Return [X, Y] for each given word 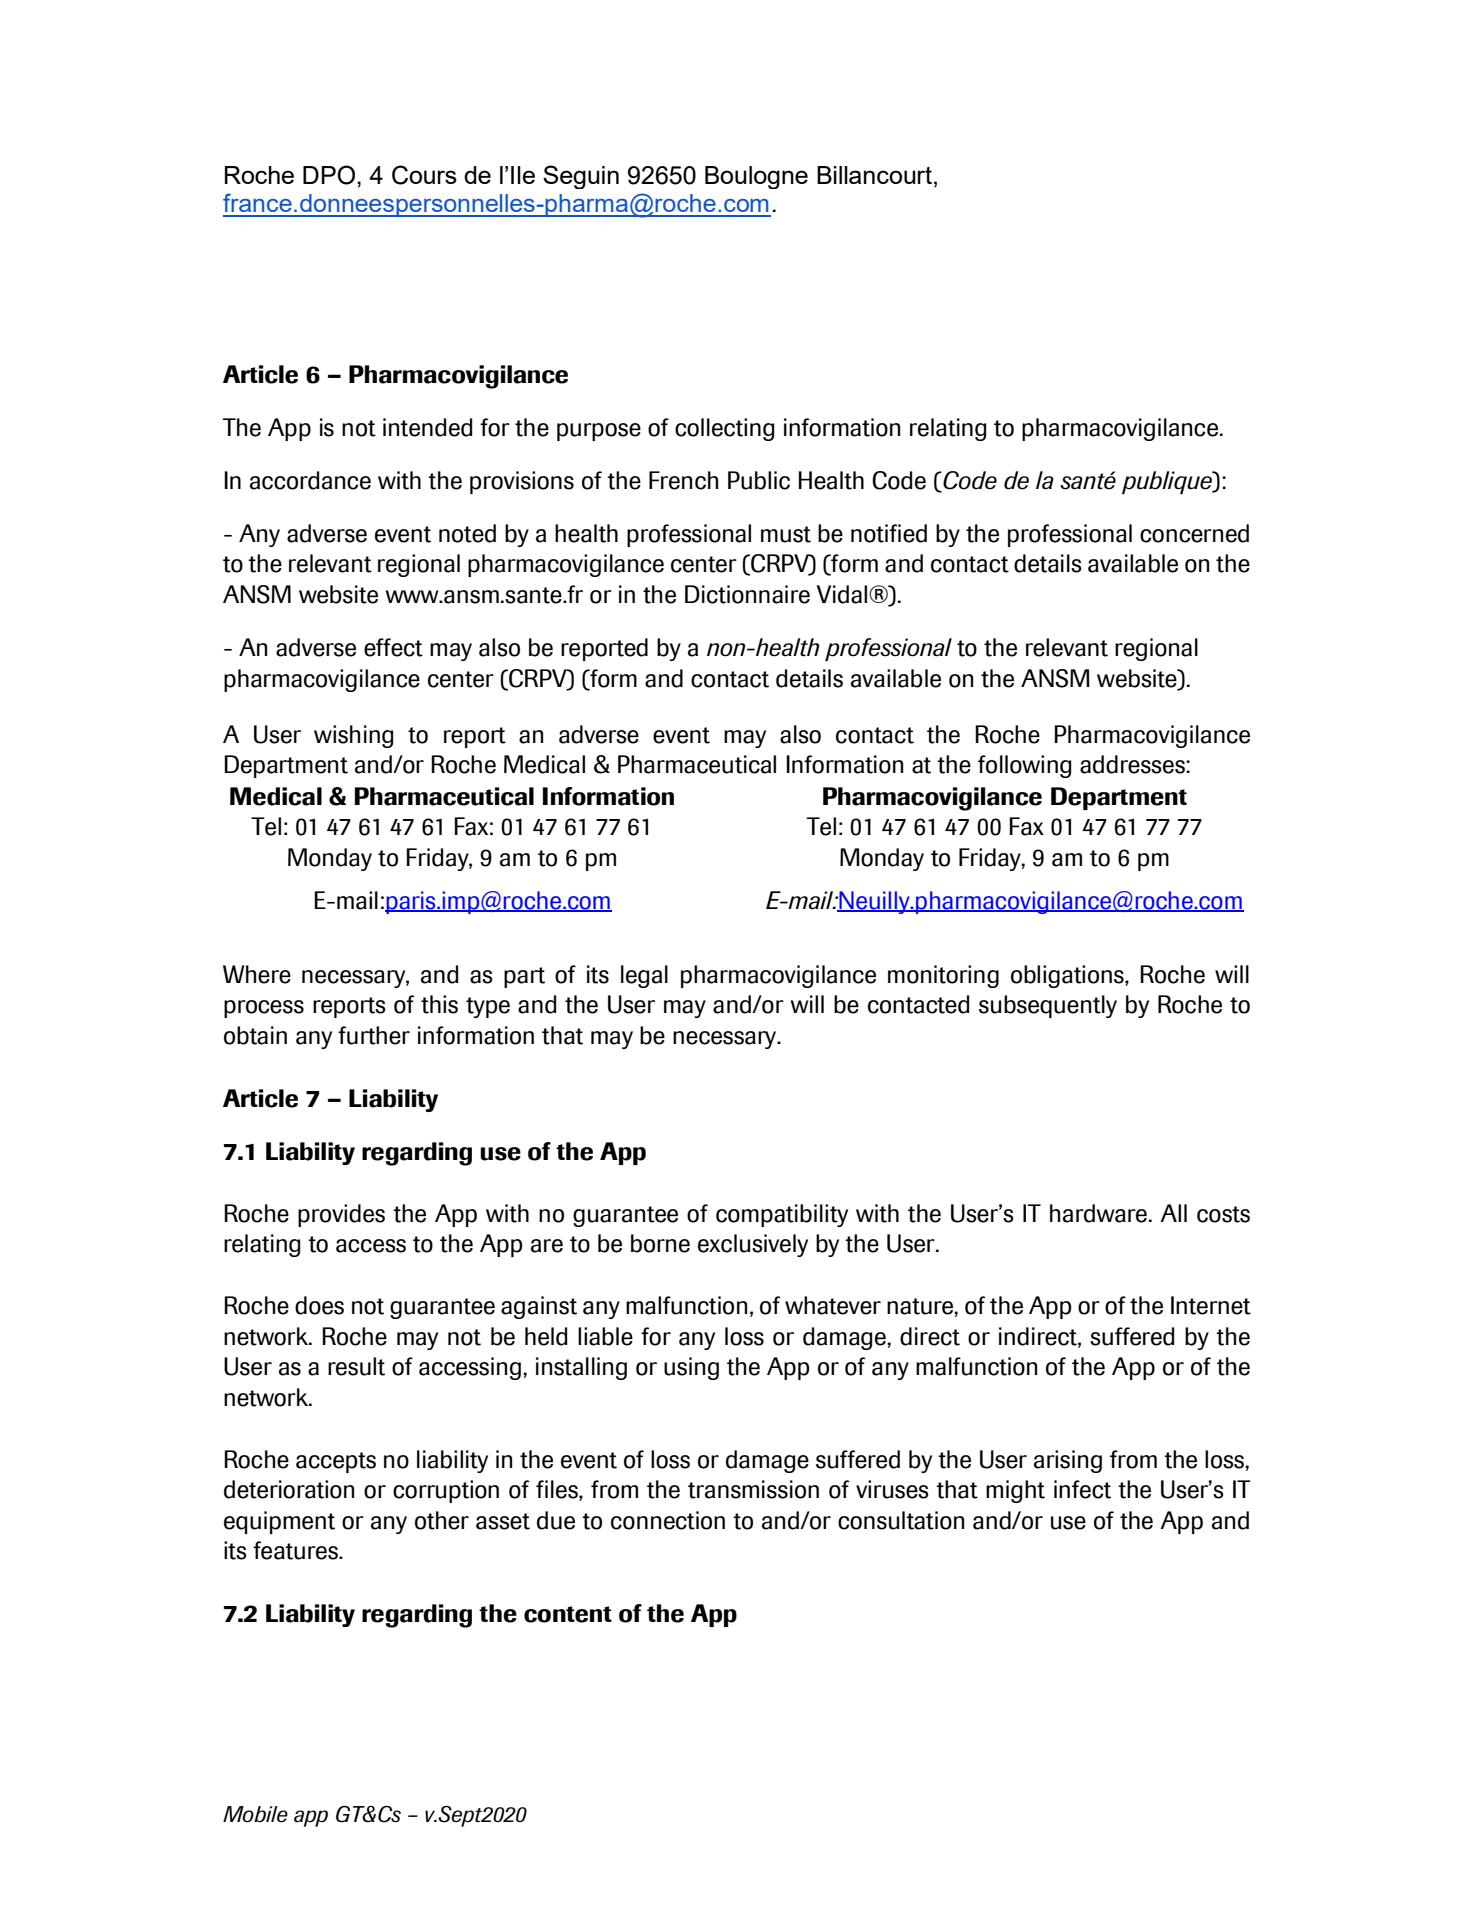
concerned [1194, 533]
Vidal [843, 594]
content [568, 1614]
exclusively [753, 1245]
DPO [329, 175]
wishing [354, 736]
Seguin [581, 177]
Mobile [255, 1814]
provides [341, 1215]
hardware [1098, 1213]
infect [1082, 1489]
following [1025, 766]
